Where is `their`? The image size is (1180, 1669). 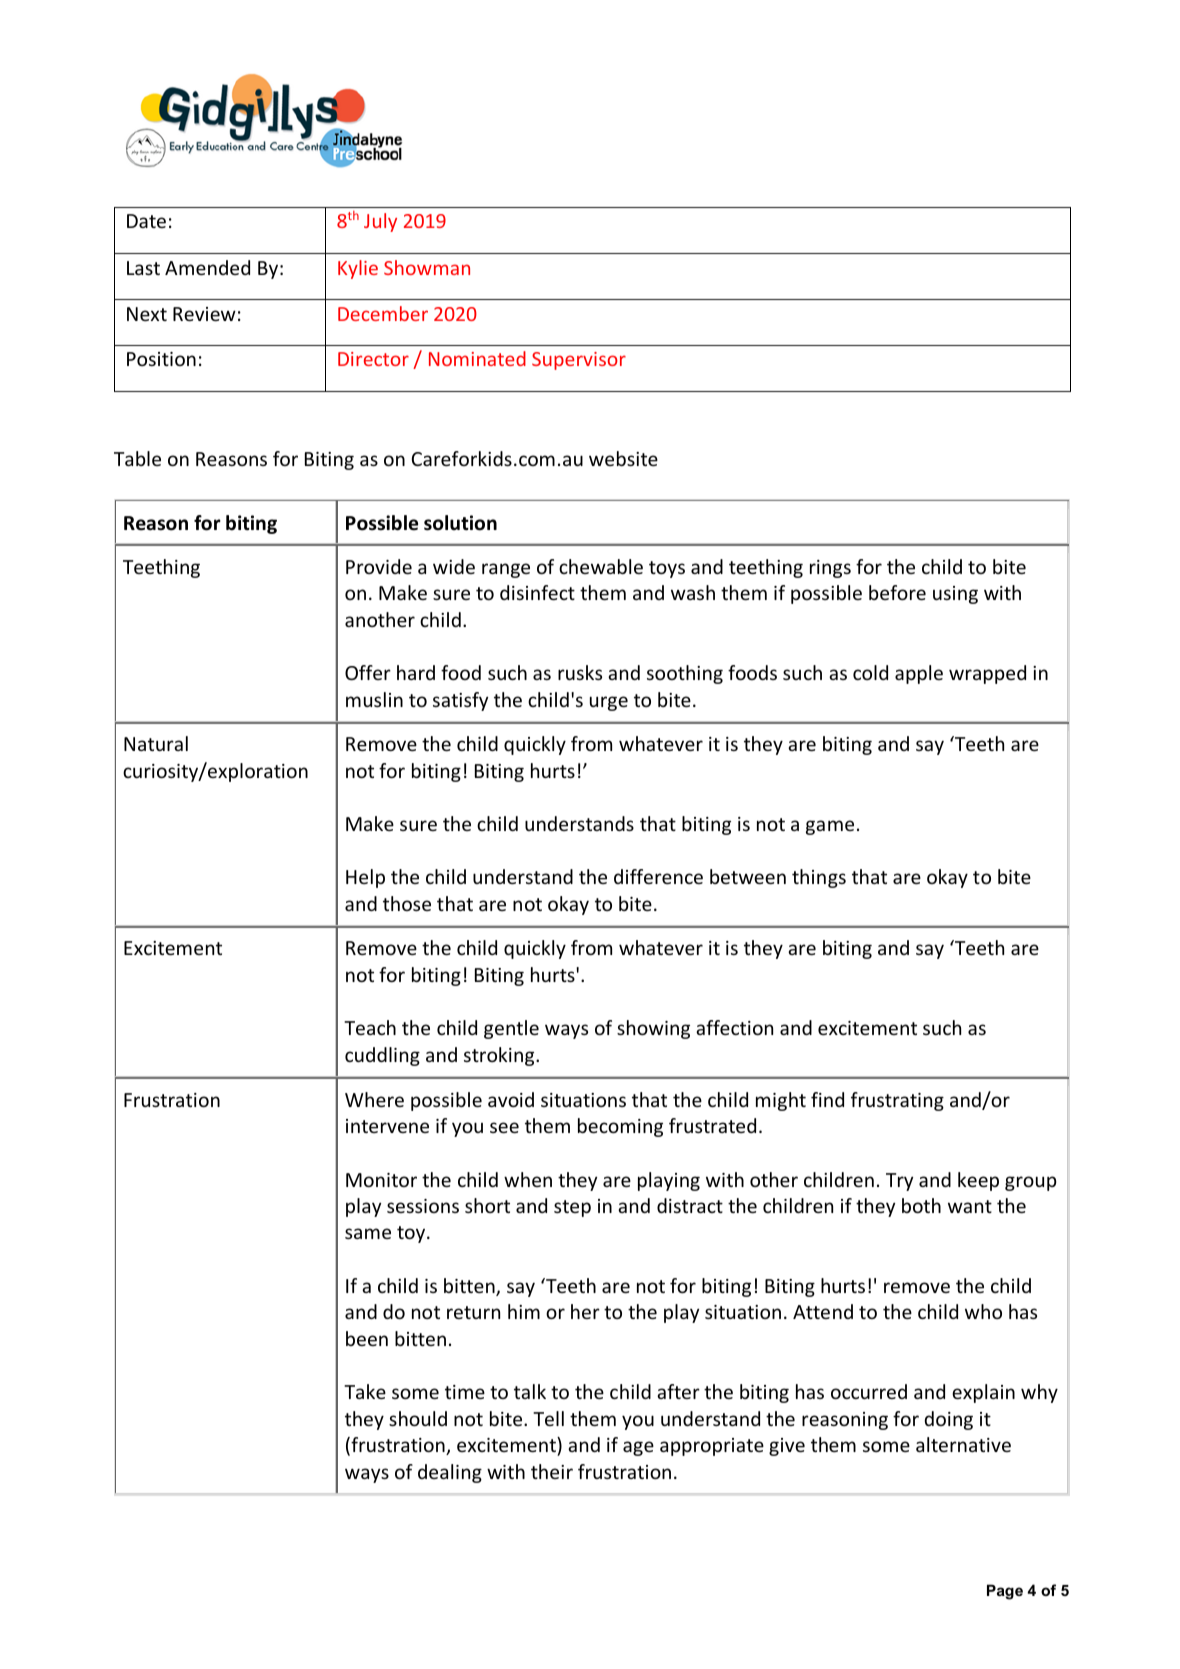
their is located at coordinates (552, 1471).
